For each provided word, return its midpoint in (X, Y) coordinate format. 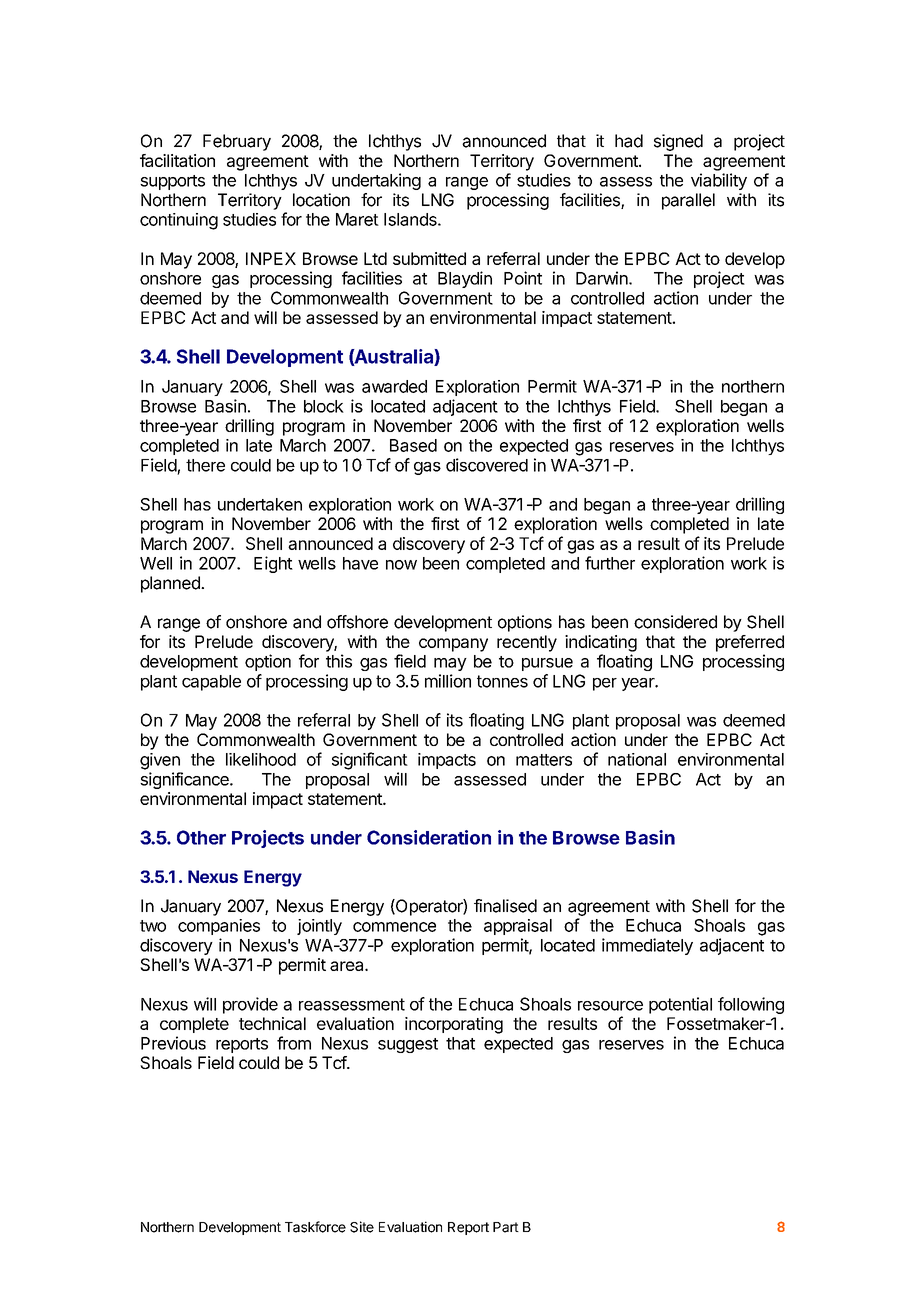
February (237, 142)
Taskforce (315, 1227)
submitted (429, 258)
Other (201, 837)
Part (506, 1227)
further (610, 563)
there (205, 465)
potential (680, 1005)
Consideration (429, 837)
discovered (487, 465)
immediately (647, 946)
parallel (688, 201)
